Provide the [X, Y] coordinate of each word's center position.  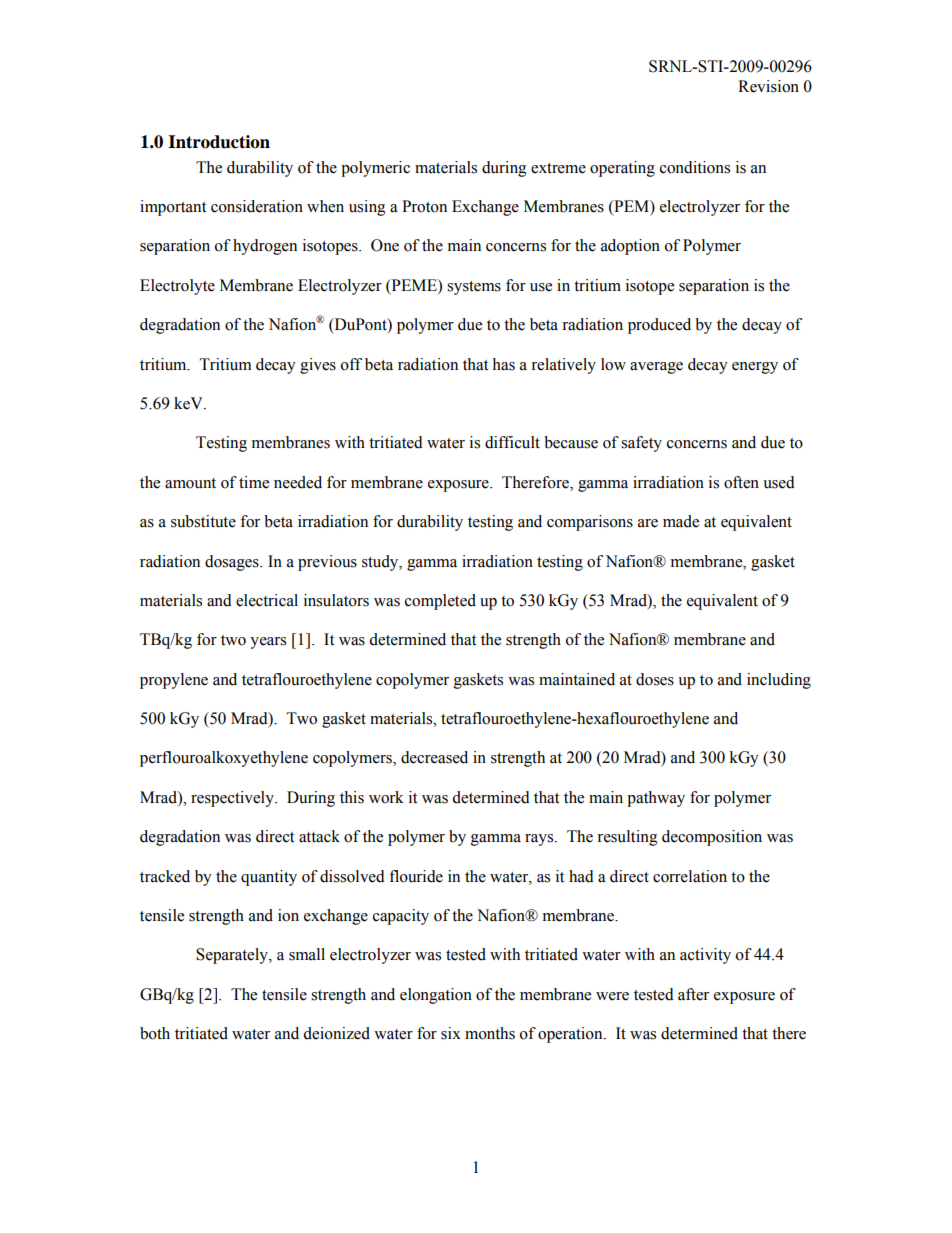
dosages [233, 563]
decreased [434, 757]
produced [659, 326]
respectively [233, 799]
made [681, 521]
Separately [233, 956]
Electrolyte [177, 287]
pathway [656, 799]
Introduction [219, 142]
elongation [436, 996]
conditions [695, 167]
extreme [558, 168]
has [503, 364]
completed [440, 602]
